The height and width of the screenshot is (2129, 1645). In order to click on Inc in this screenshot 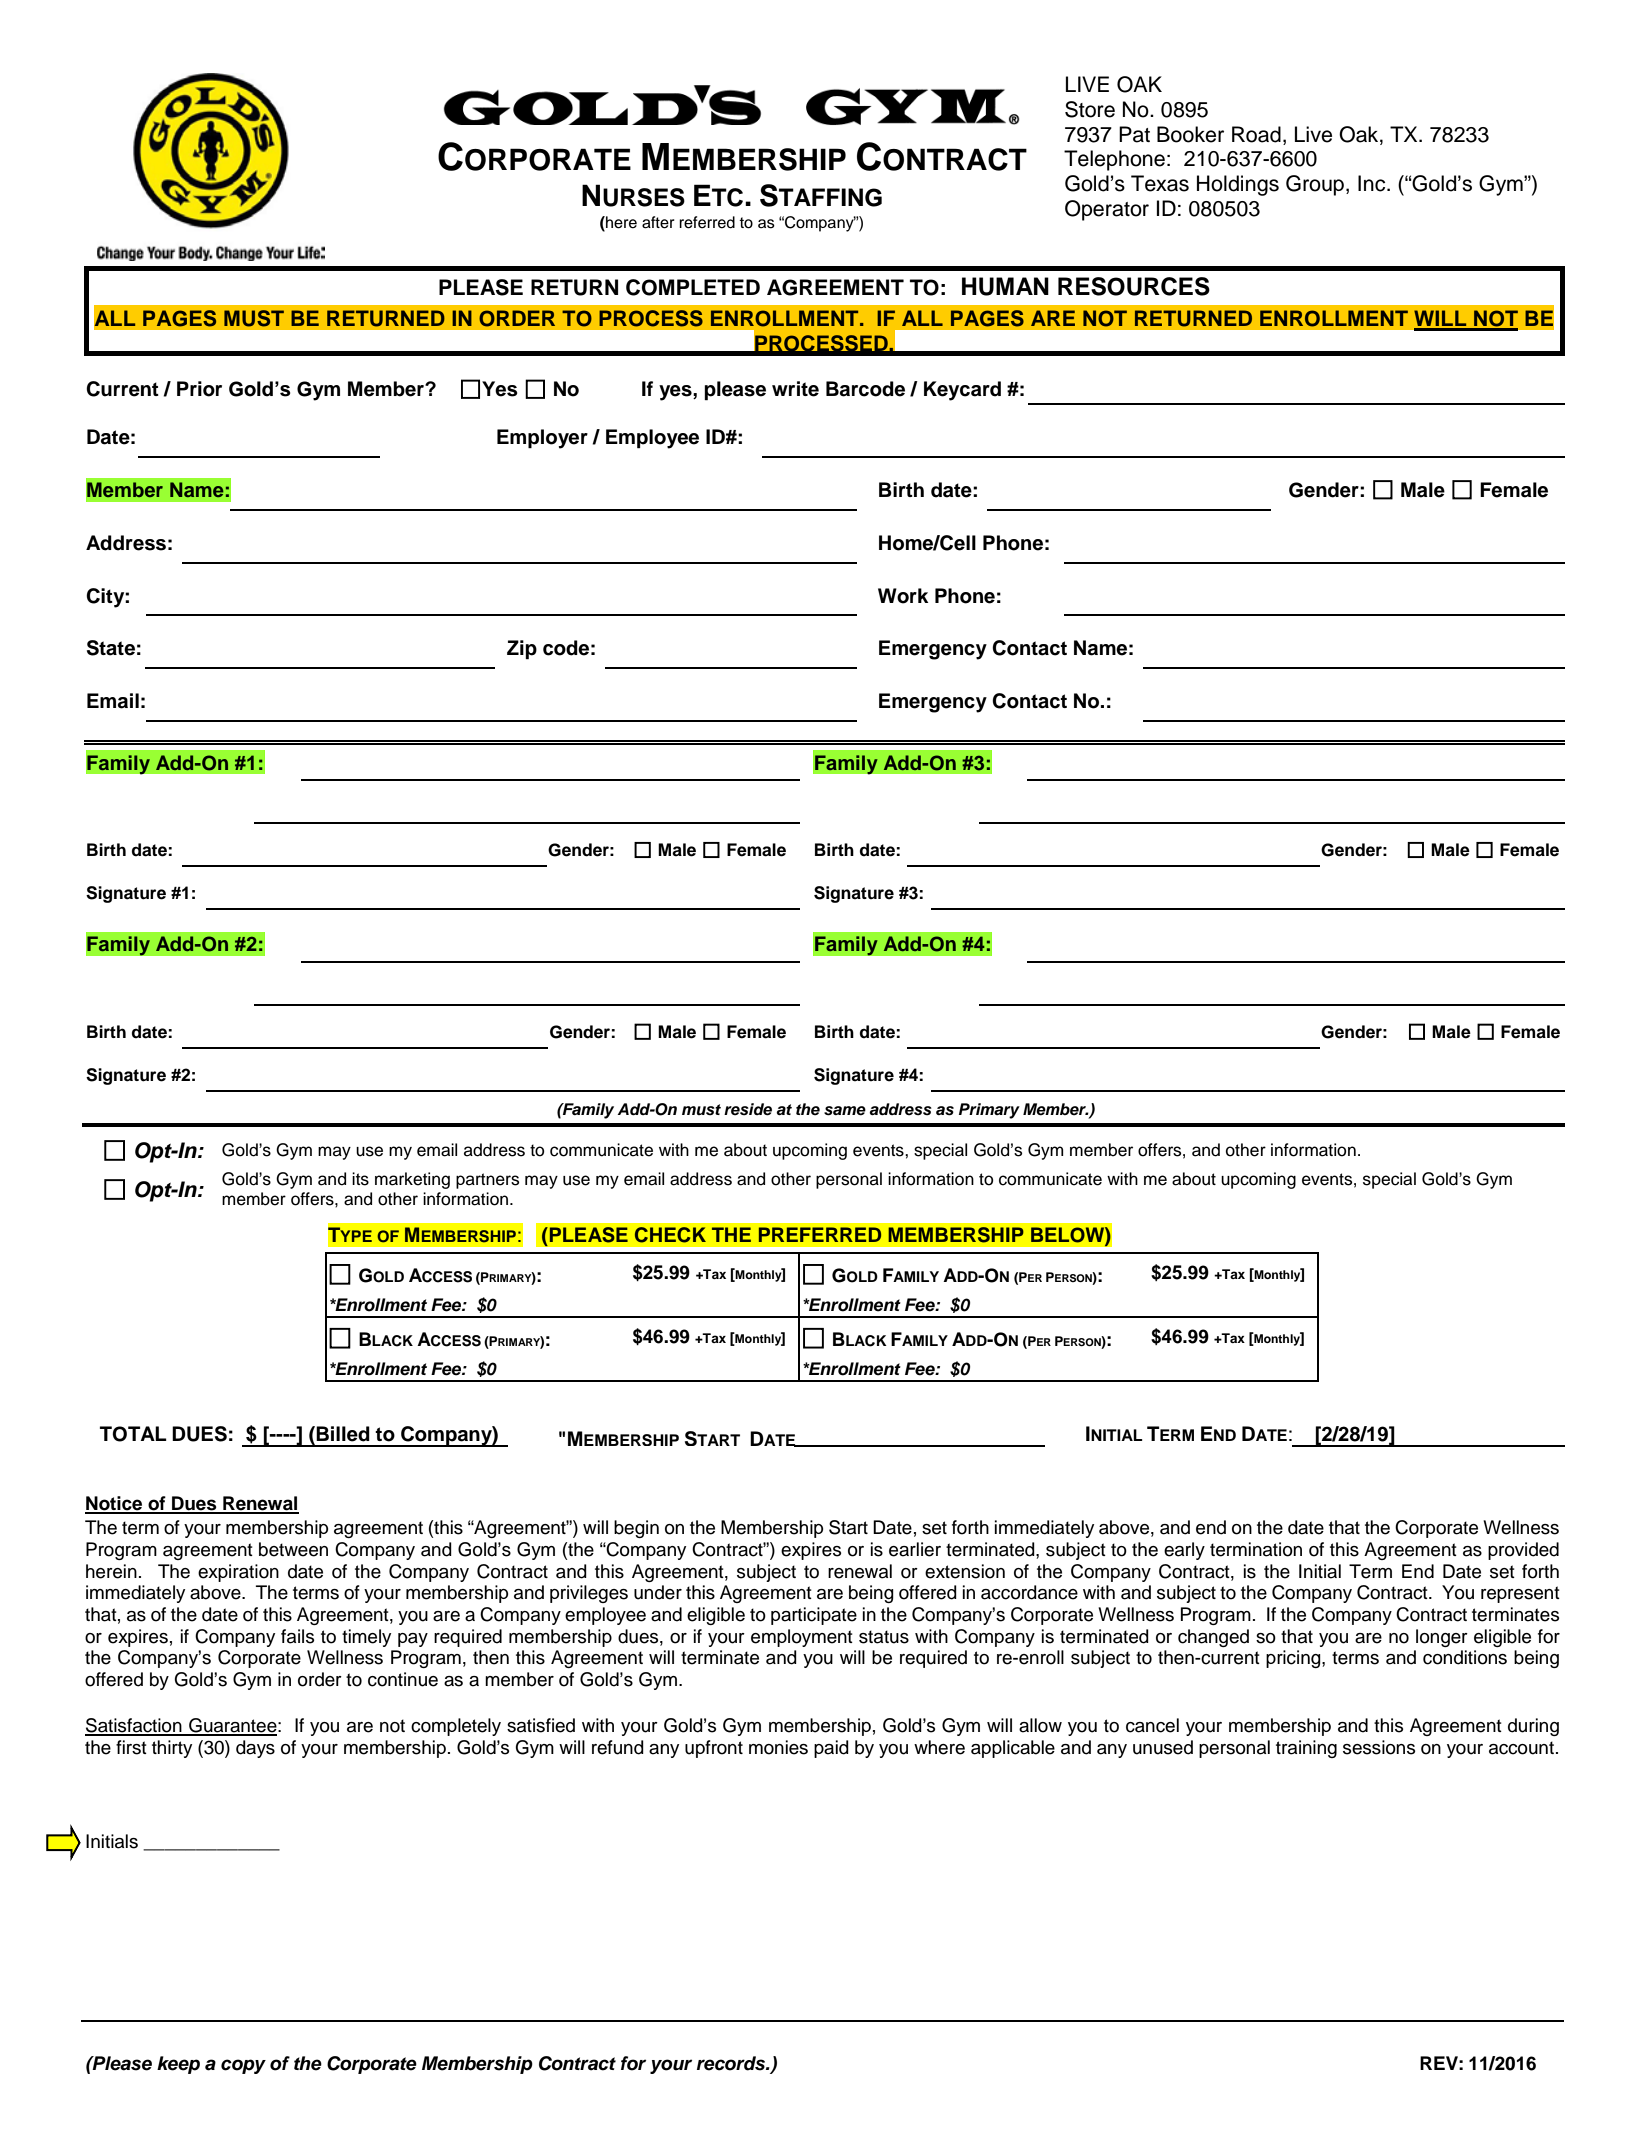, I will do `click(1373, 183)`.
